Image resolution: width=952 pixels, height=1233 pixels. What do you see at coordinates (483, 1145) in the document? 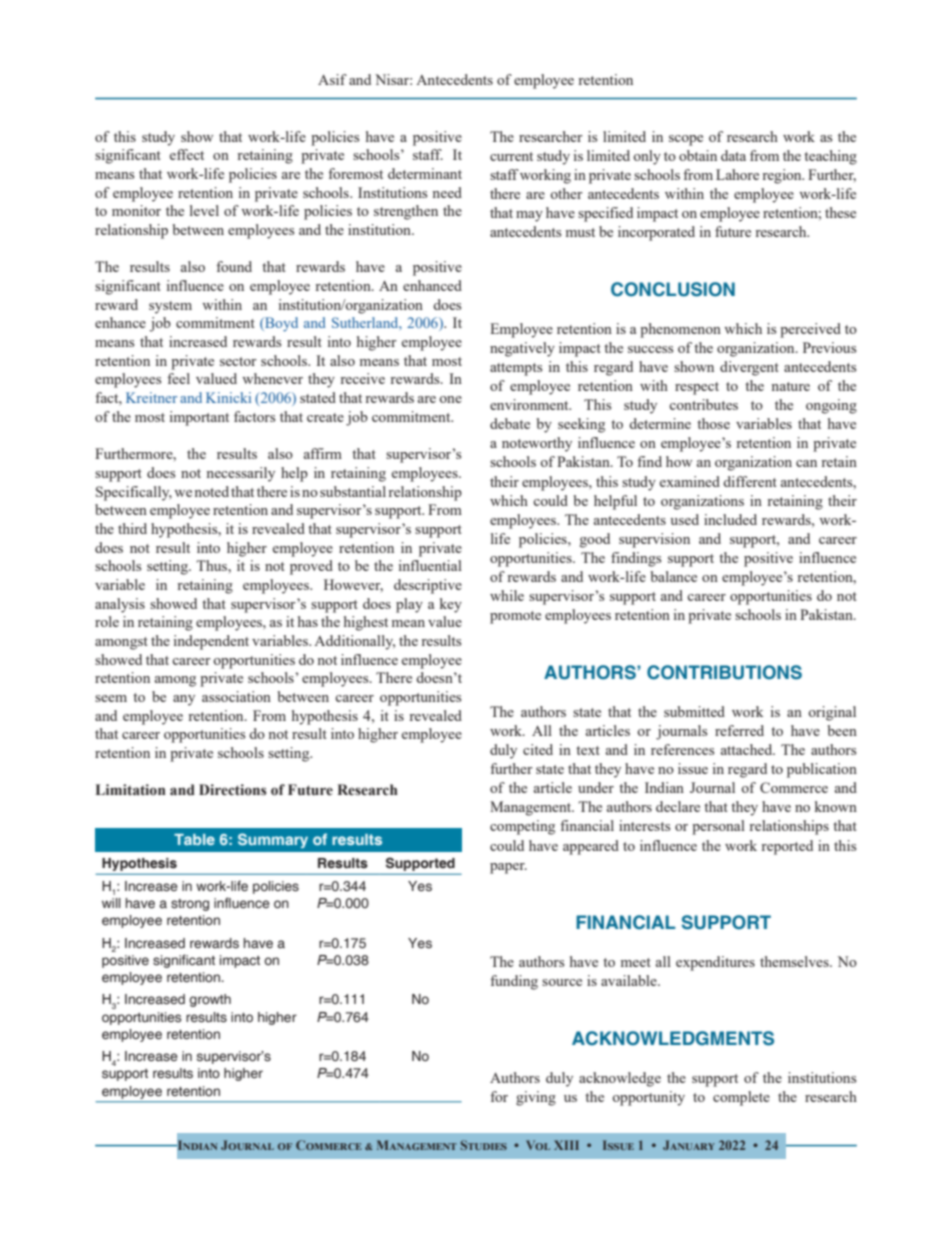
I see `Studies` at bounding box center [483, 1145].
